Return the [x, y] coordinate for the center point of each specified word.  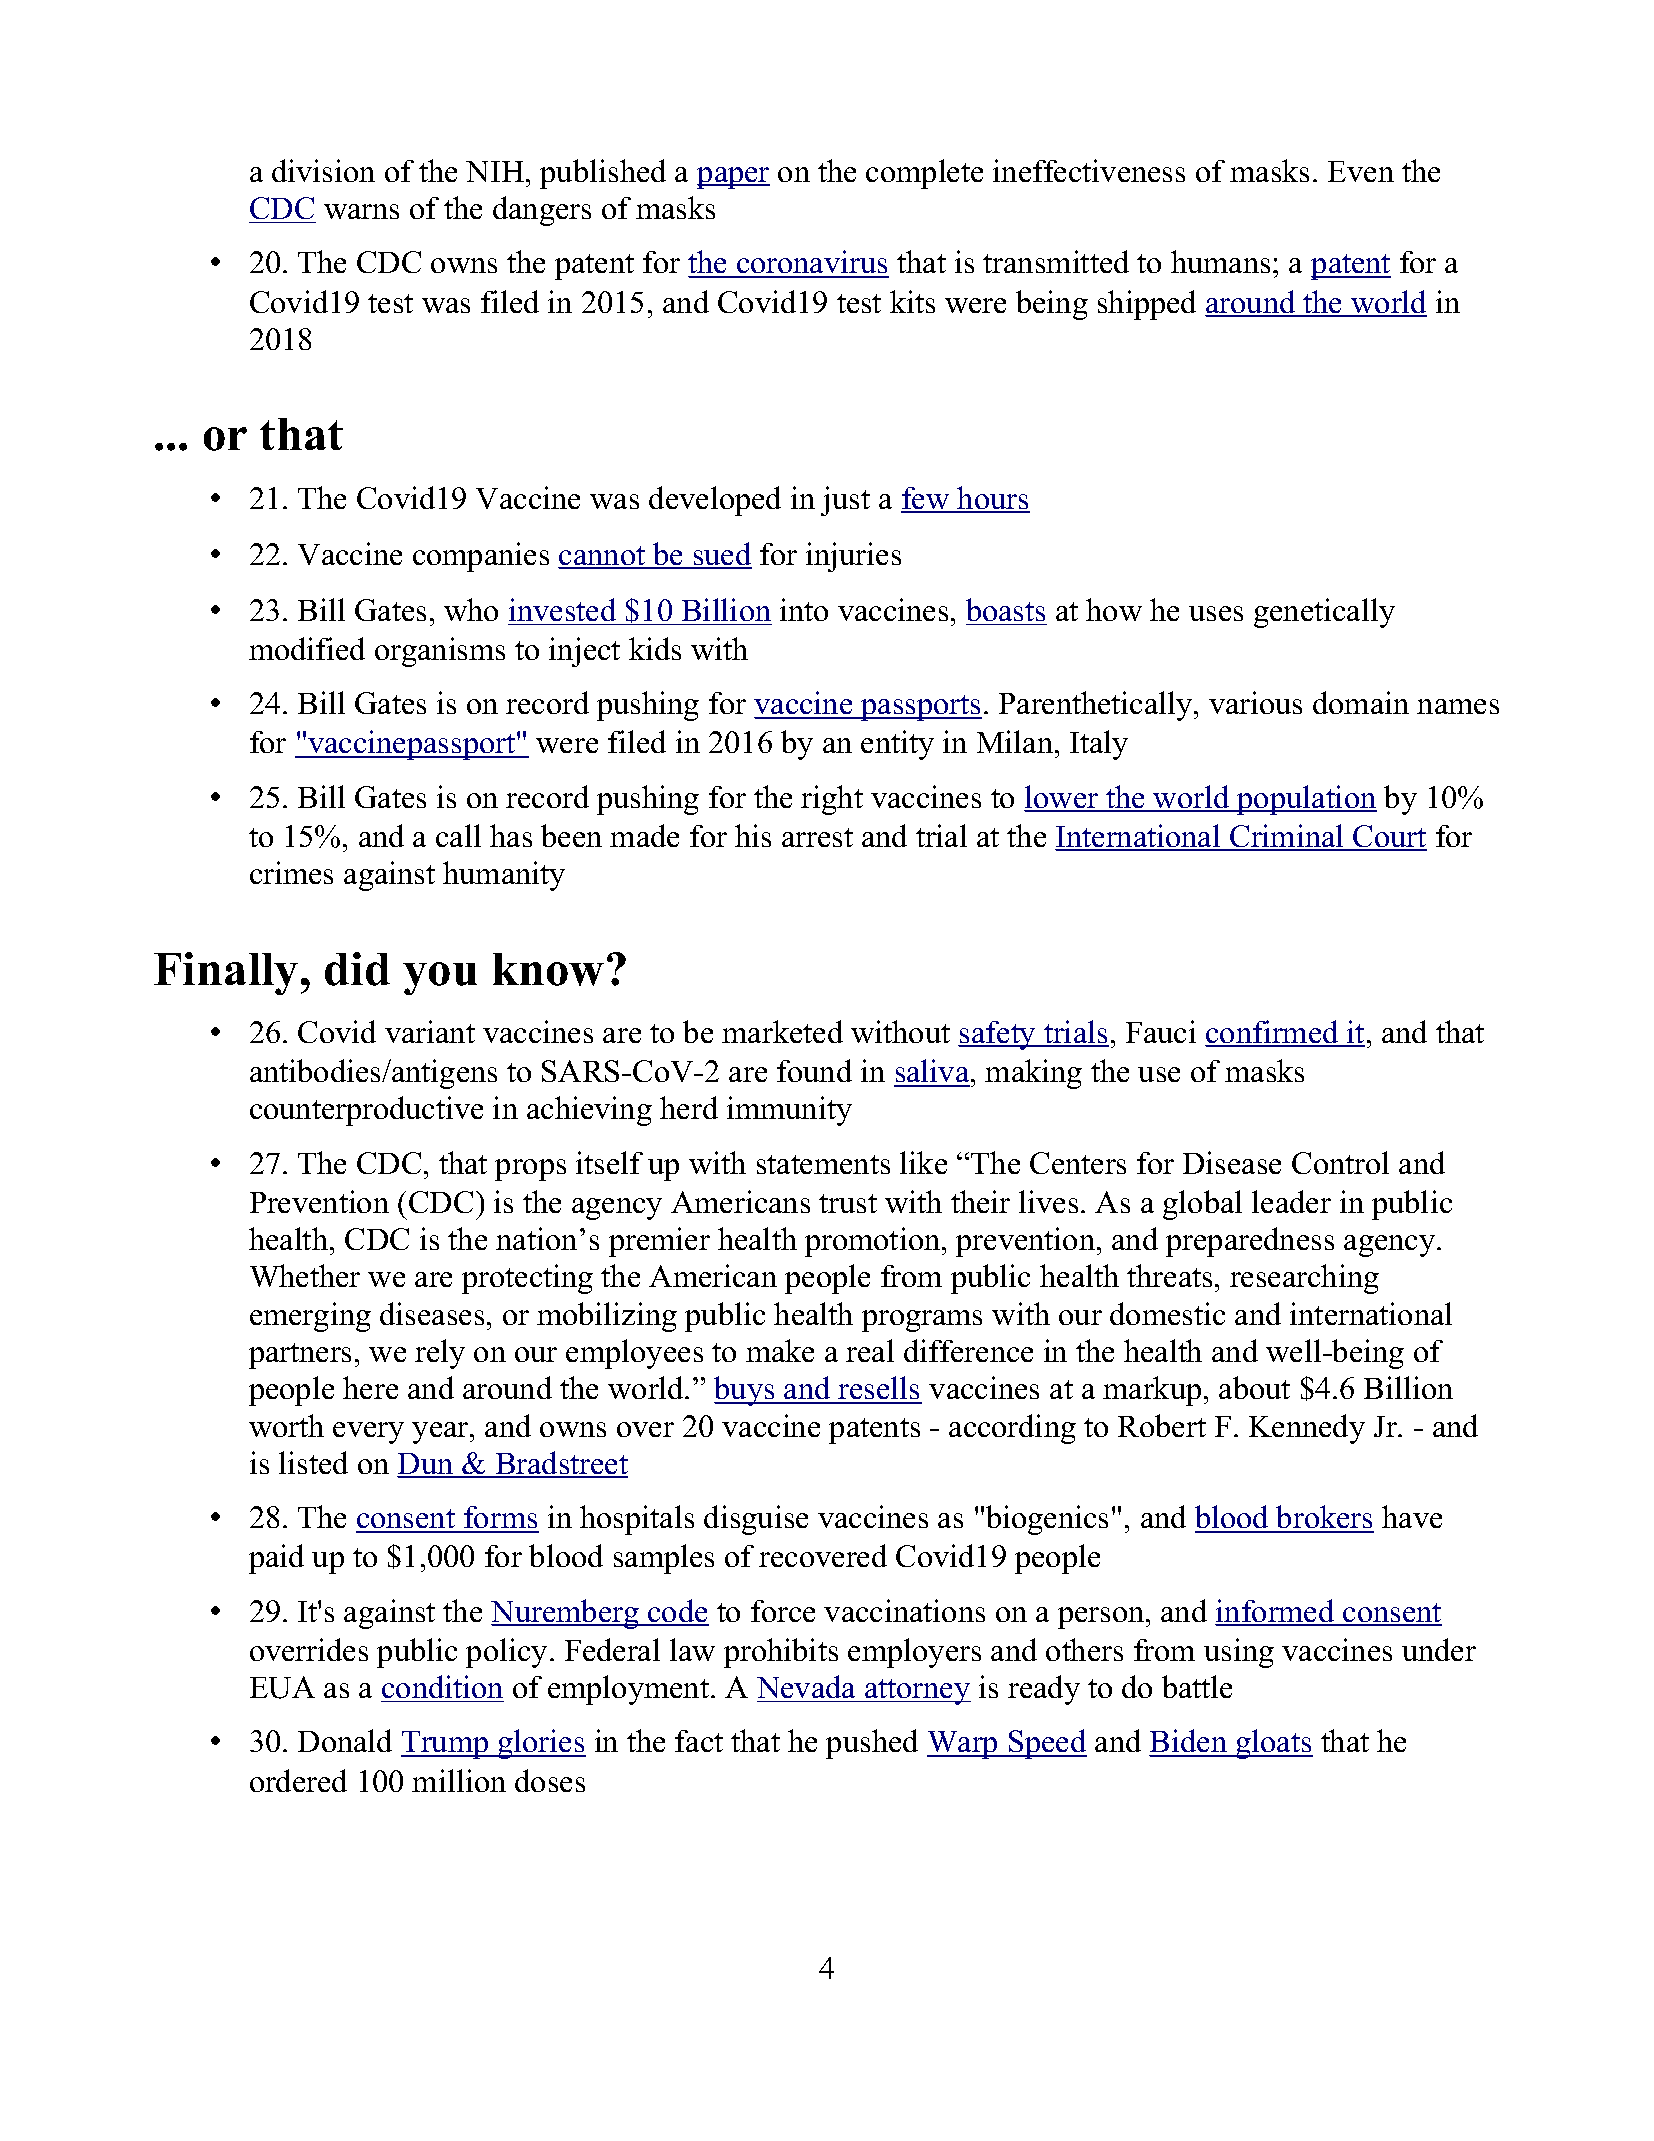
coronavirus [812, 263]
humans [1220, 261]
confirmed [1273, 1033]
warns [361, 211]
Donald [345, 1740]
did [357, 969]
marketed [782, 1031]
